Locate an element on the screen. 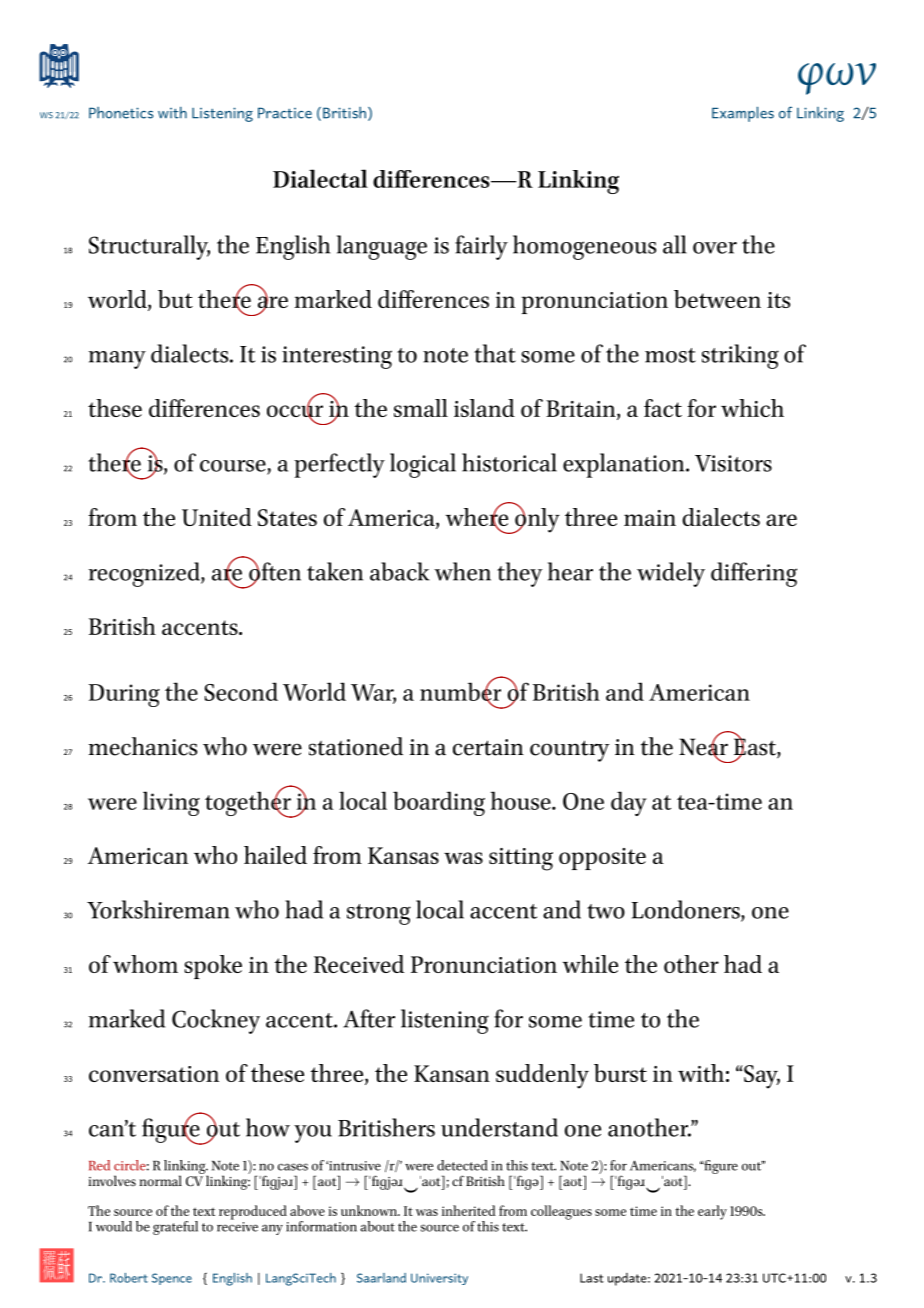 This screenshot has width=924, height=1308. spoke is located at coordinates (213, 967).
